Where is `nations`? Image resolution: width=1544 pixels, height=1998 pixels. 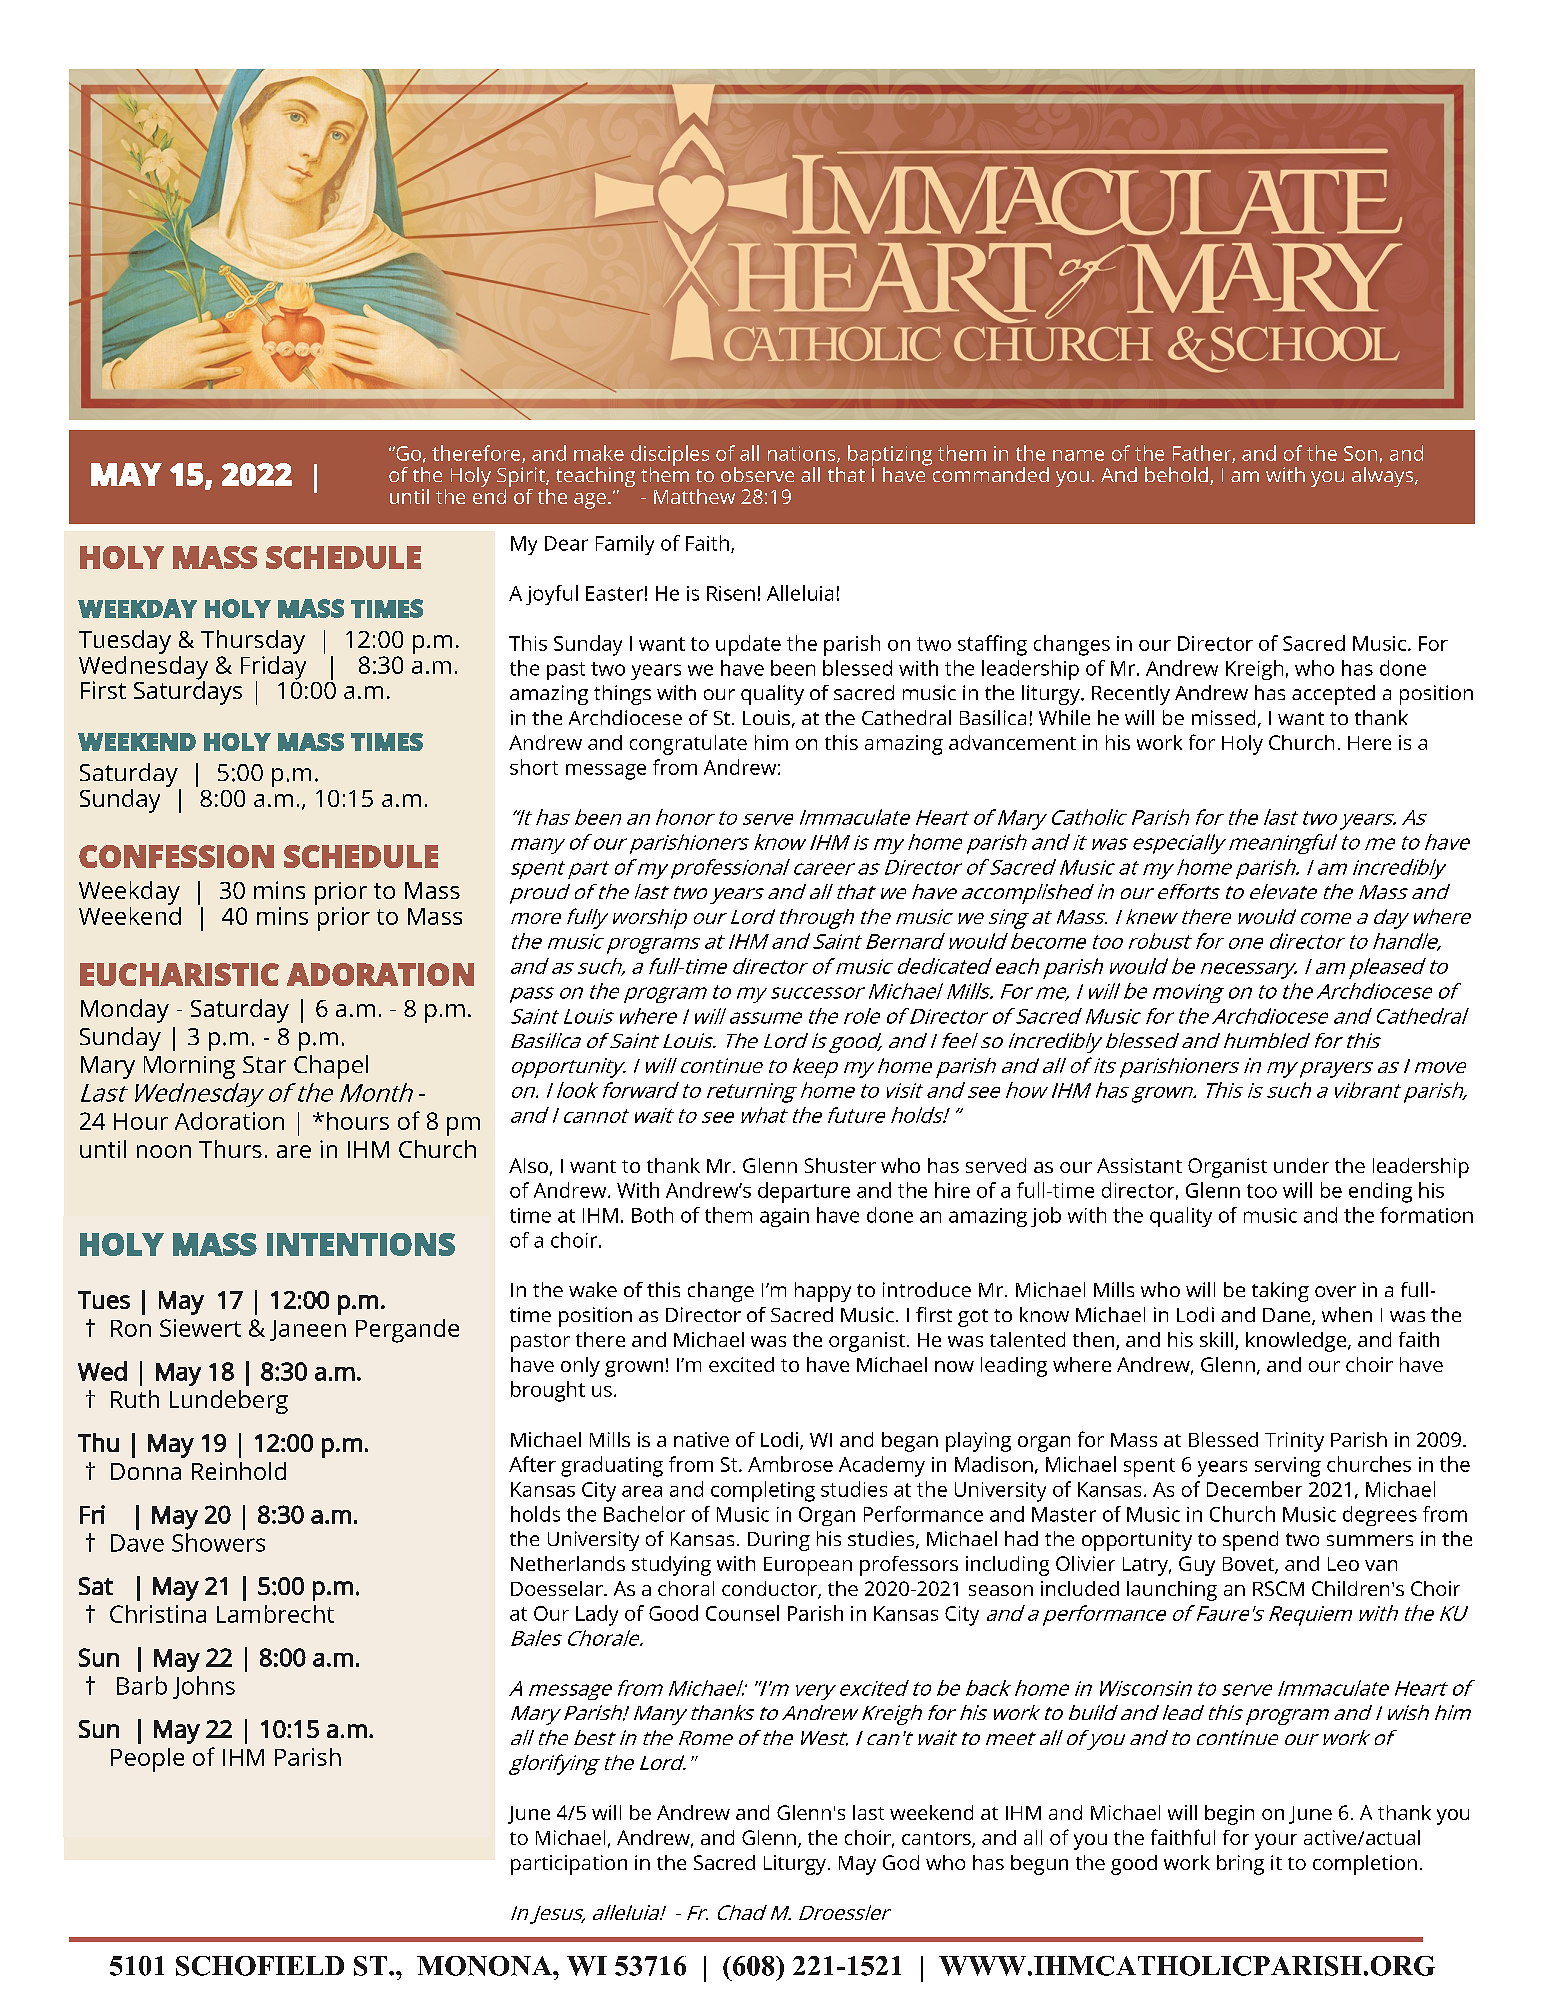
nations is located at coordinates (803, 454).
